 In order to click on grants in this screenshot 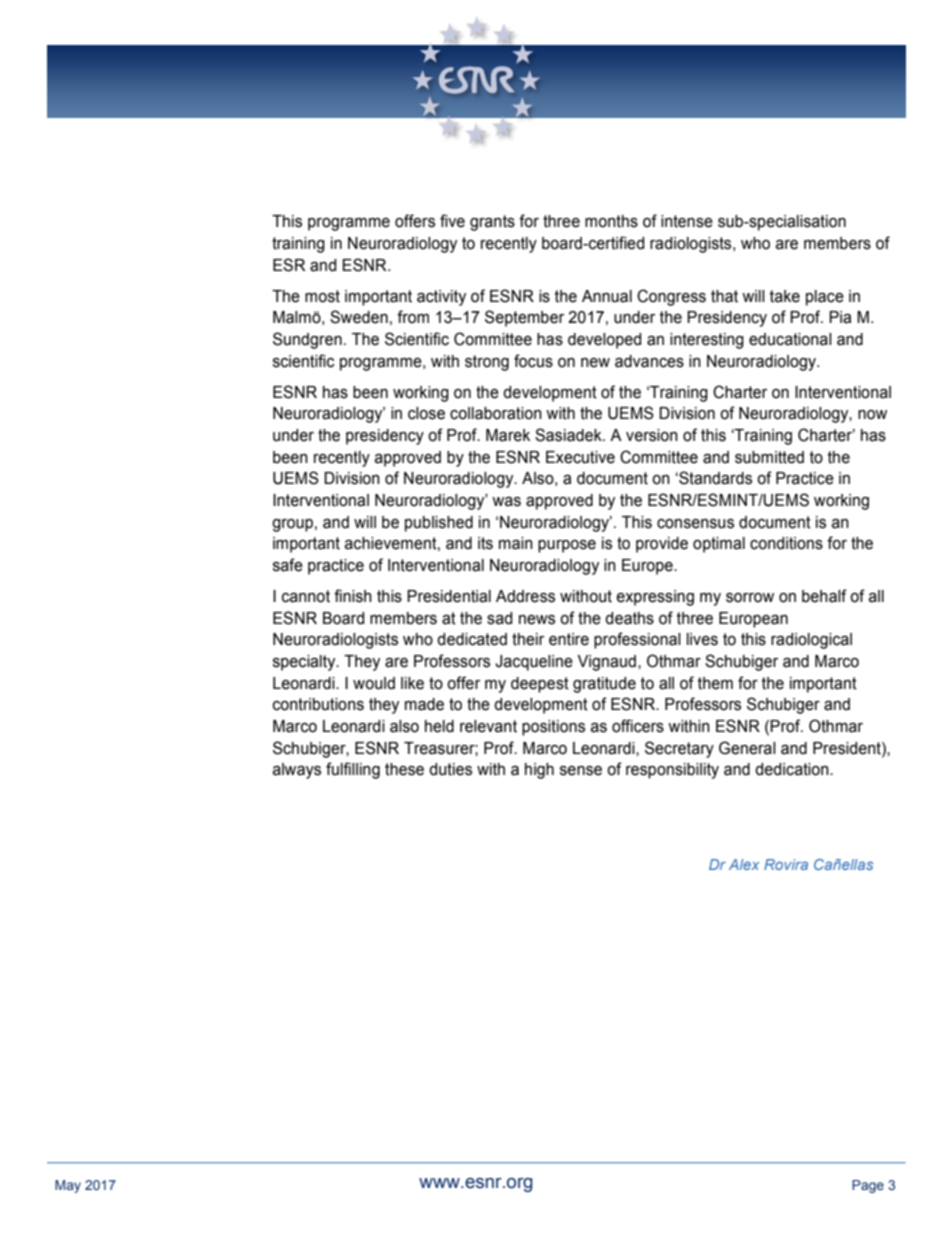, I will do `click(492, 223)`.
